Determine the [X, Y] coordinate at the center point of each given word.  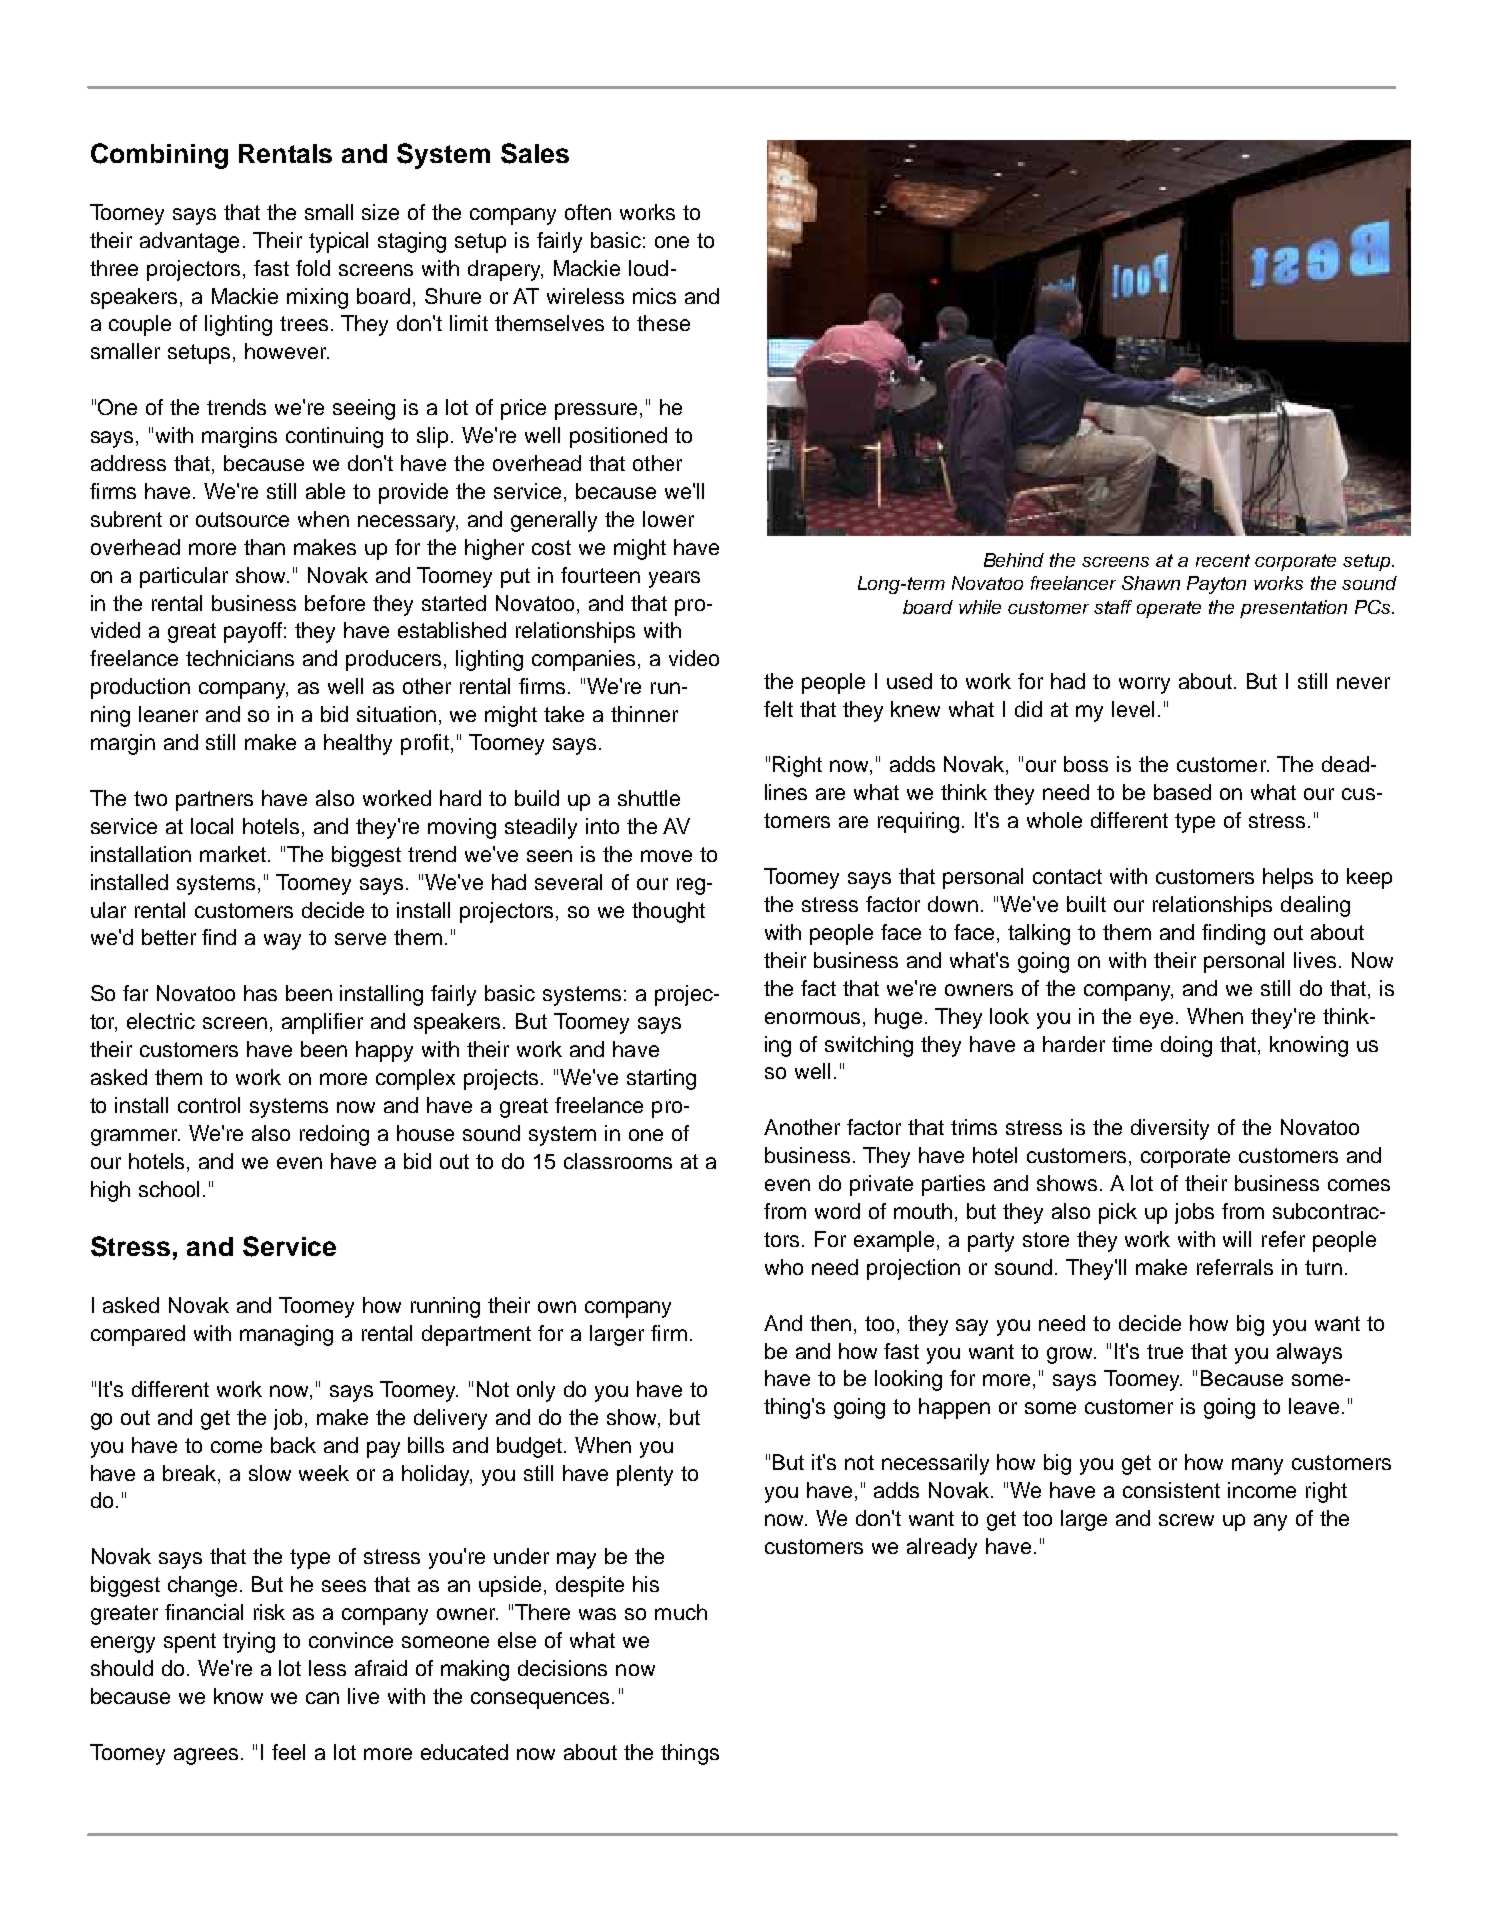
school [169, 1189]
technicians [240, 658]
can [322, 1698]
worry [1144, 685]
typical [338, 242]
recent [1223, 560]
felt [778, 709]
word [837, 1211]
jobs [1194, 1213]
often [588, 212]
